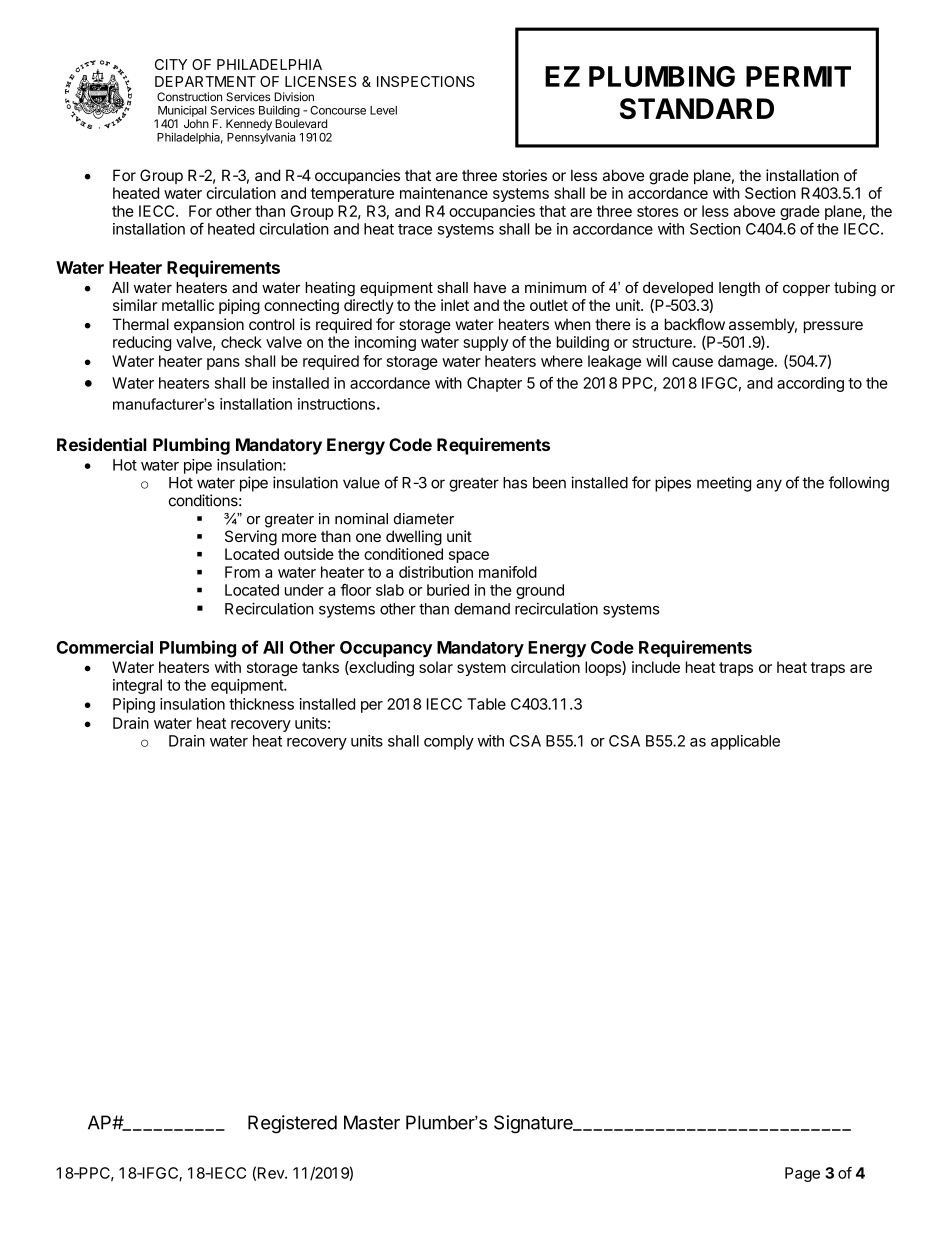  I want to click on thickness, so click(261, 704).
